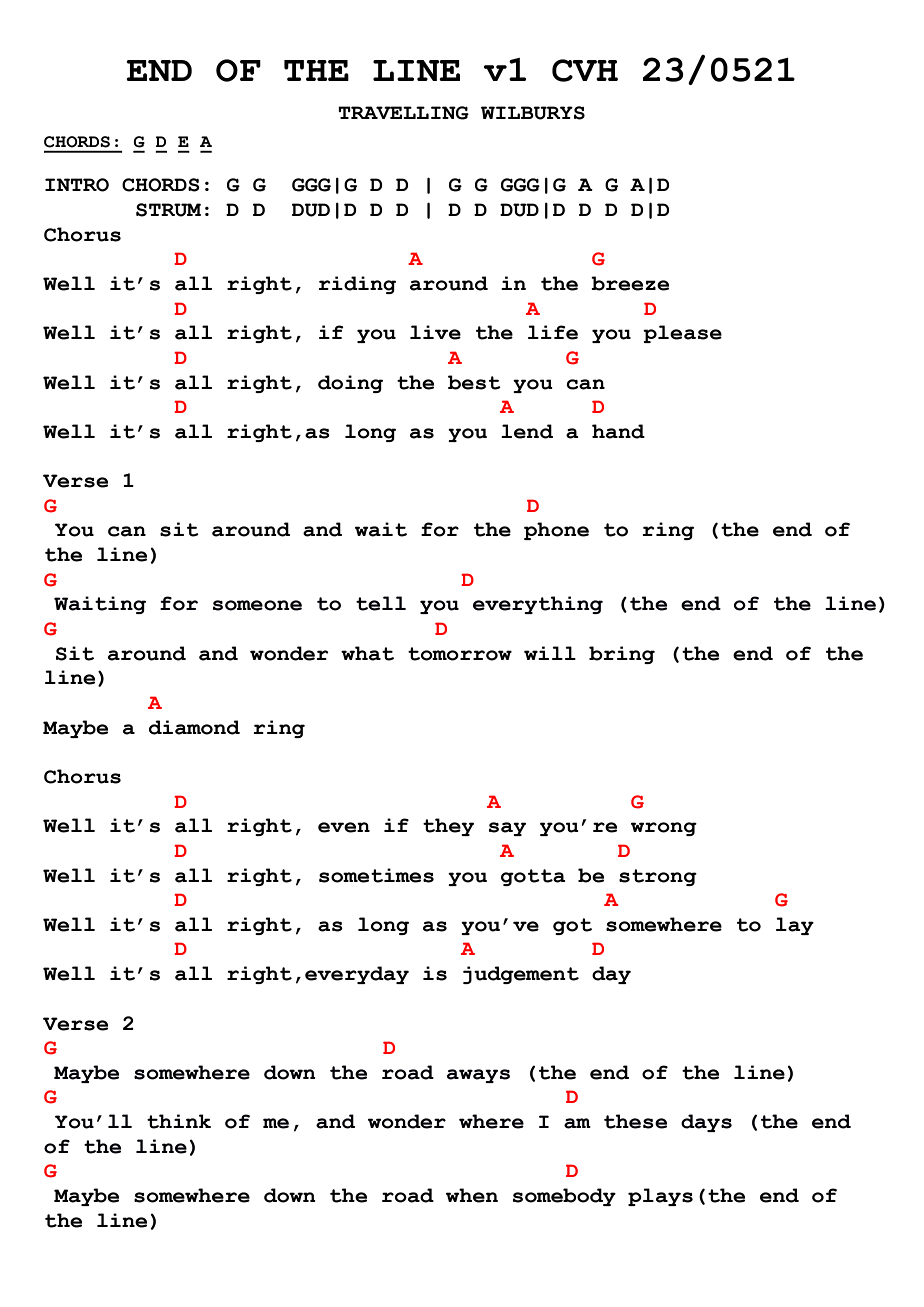 The height and width of the screenshot is (1307, 924). Describe the element at coordinates (367, 653) in the screenshot. I see `what` at that location.
